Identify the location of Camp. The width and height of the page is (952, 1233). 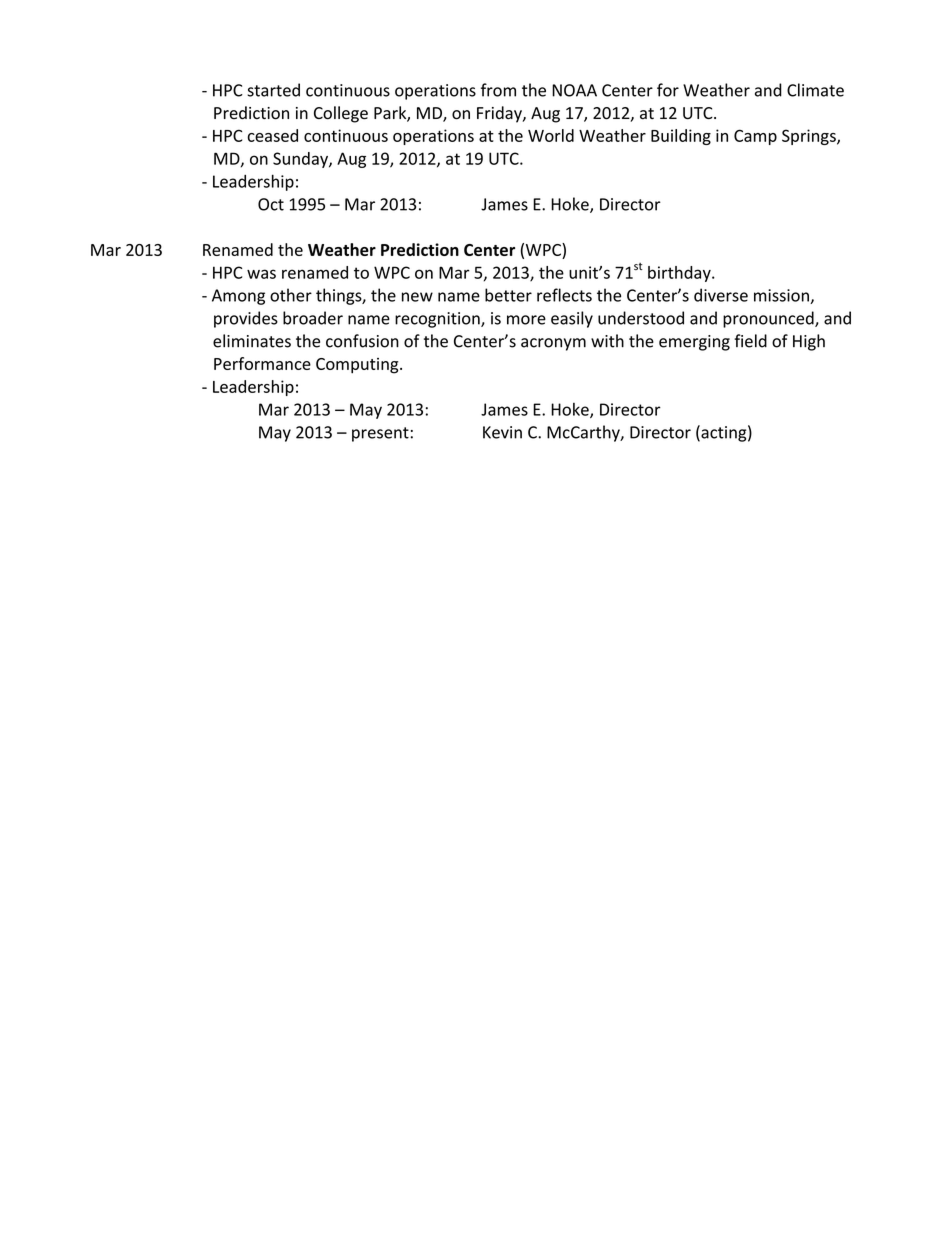
(755, 137).
